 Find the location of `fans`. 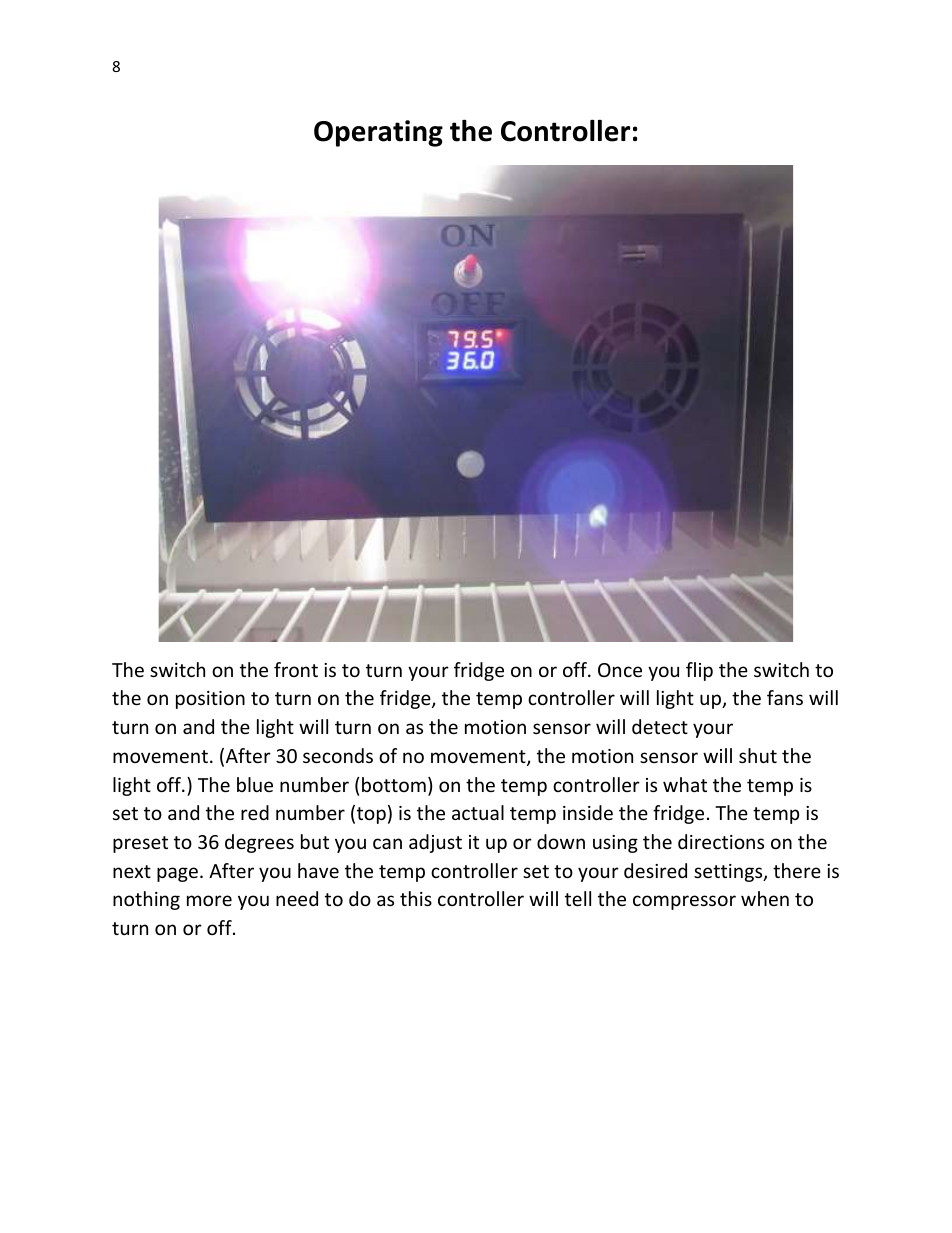

fans is located at coordinates (785, 697).
